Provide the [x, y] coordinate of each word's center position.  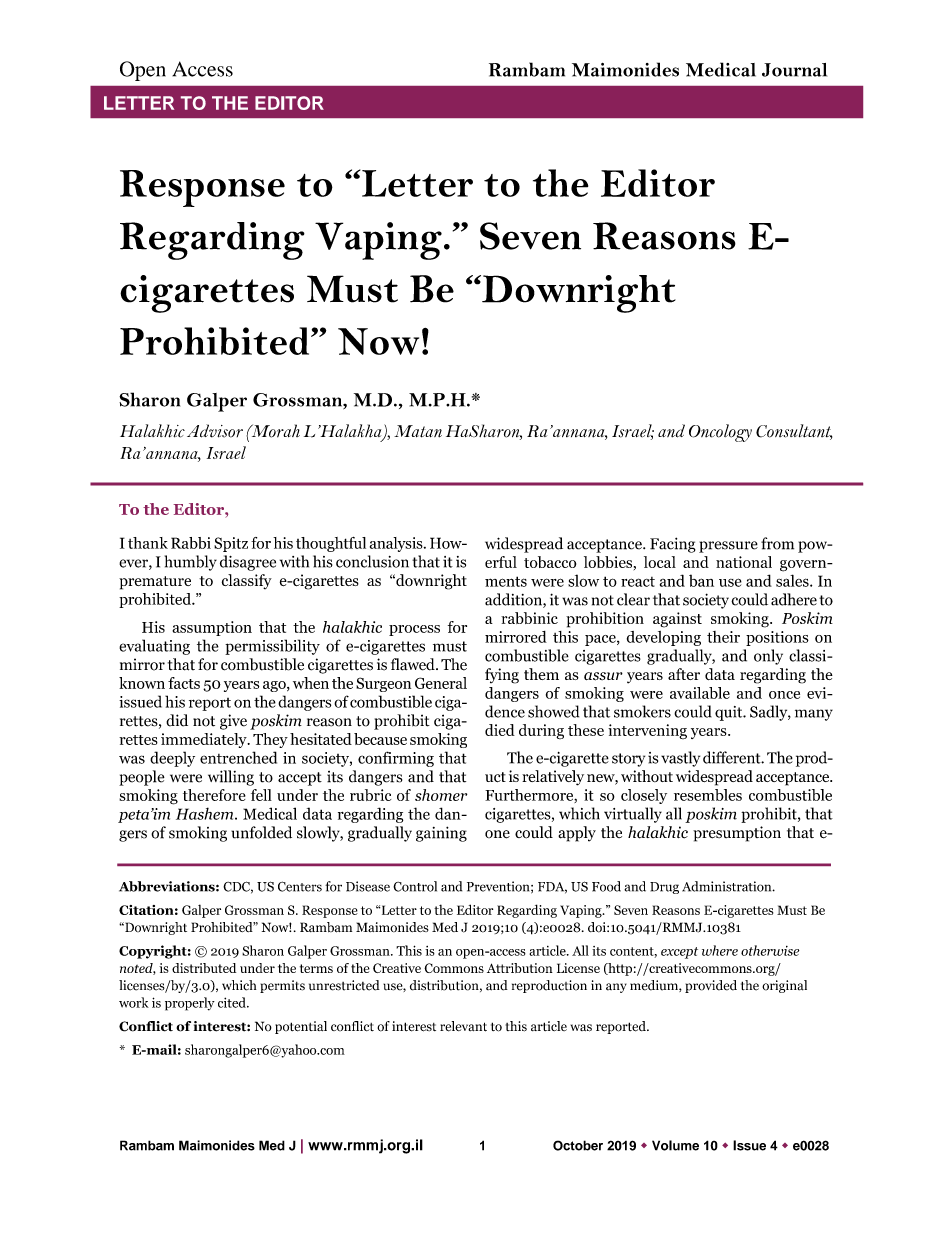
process [414, 630]
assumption [212, 628]
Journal [794, 70]
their [723, 637]
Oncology [720, 433]
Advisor [215, 431]
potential [301, 1027]
